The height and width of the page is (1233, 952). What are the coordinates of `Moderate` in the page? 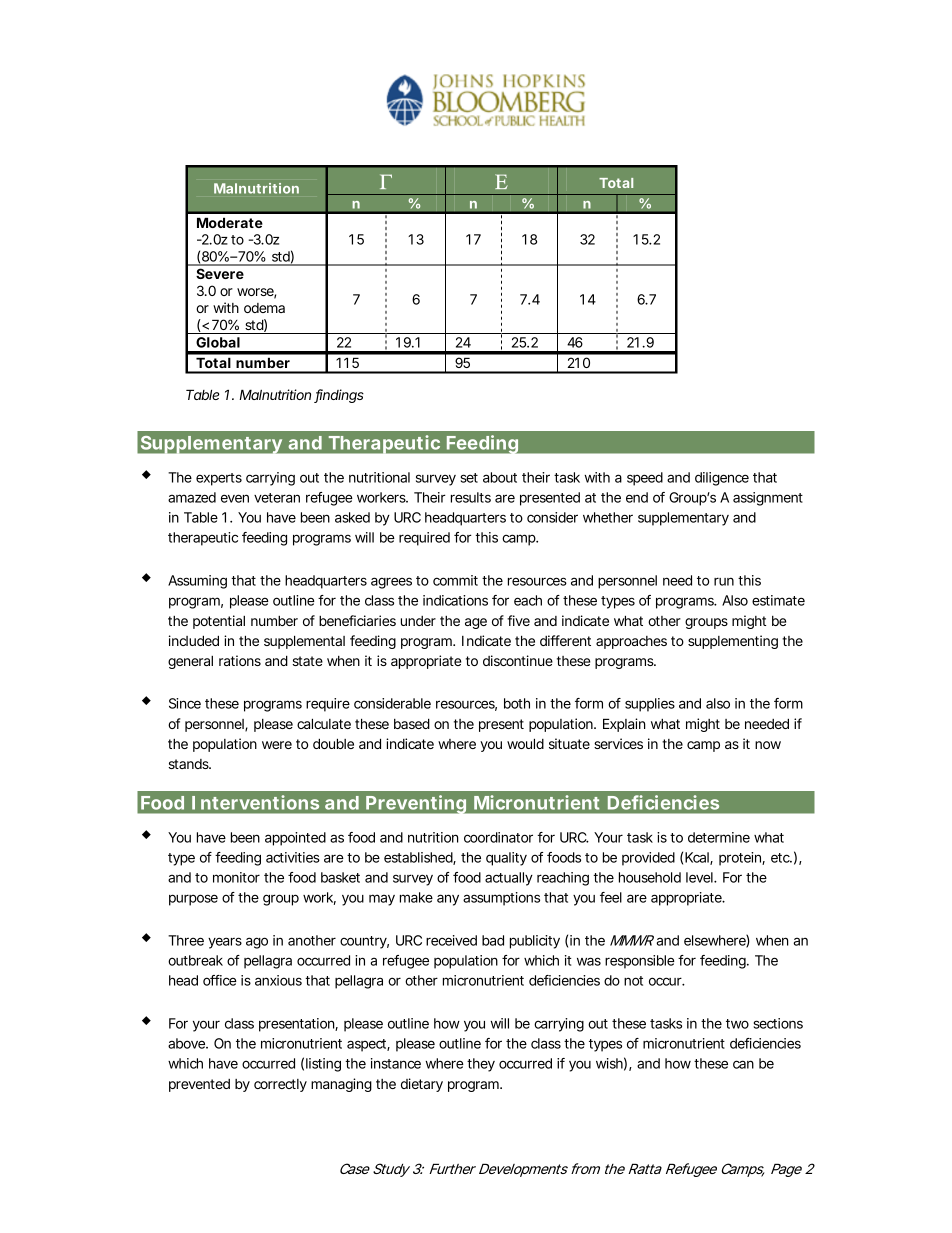 It's located at (230, 222).
